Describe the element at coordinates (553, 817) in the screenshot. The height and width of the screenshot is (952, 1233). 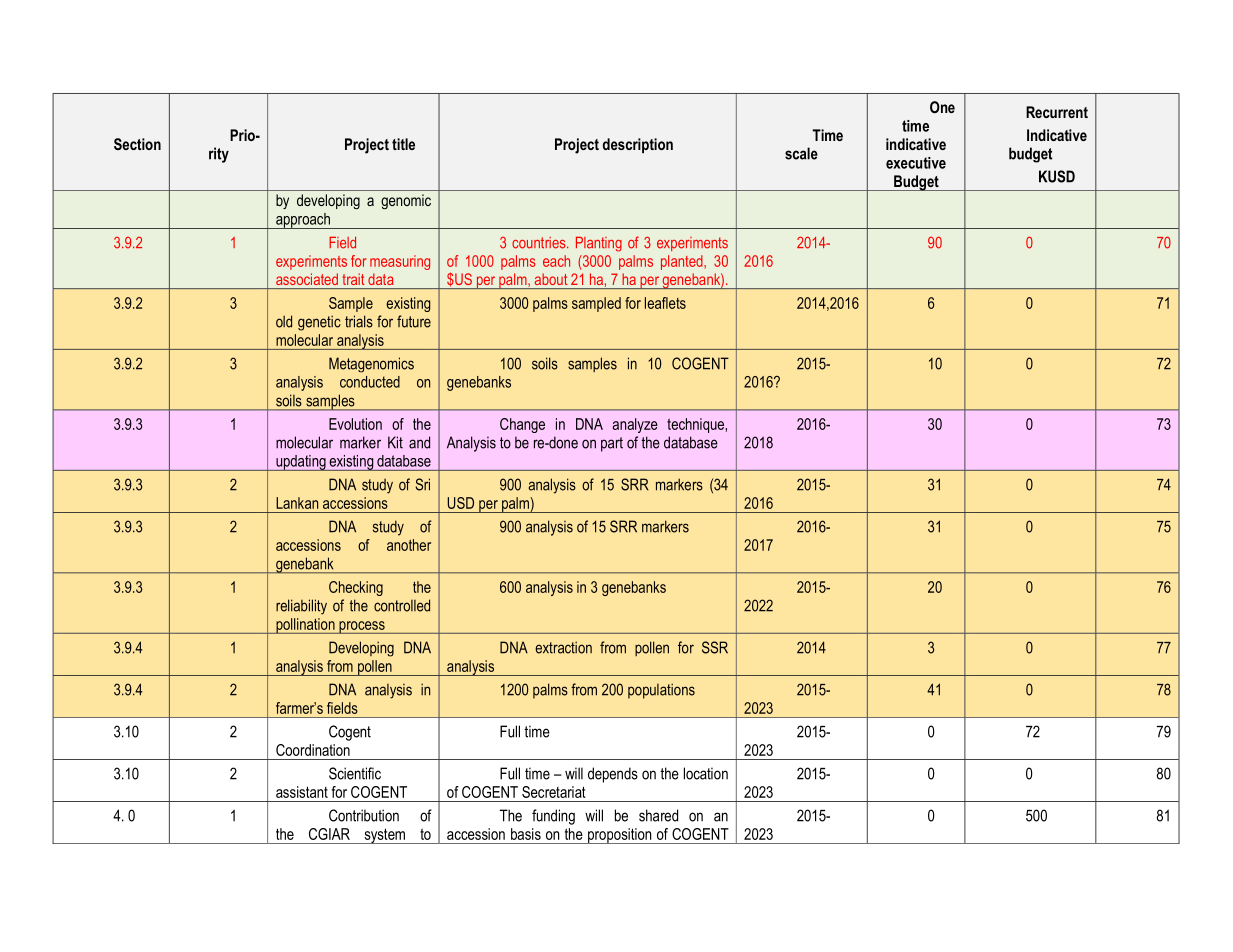
I see `funding` at that location.
